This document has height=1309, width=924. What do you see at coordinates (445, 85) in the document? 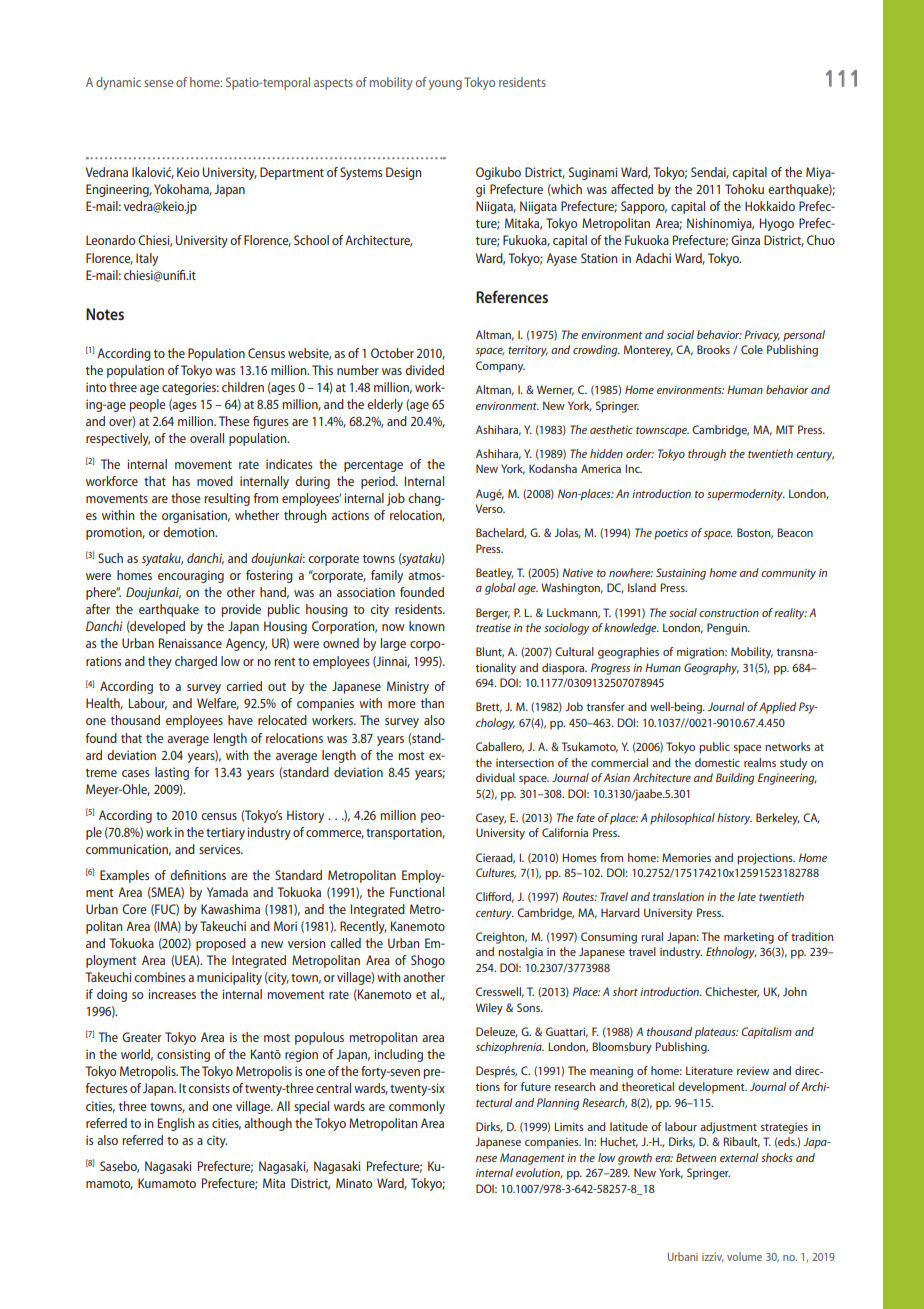
I see `young` at bounding box center [445, 85].
